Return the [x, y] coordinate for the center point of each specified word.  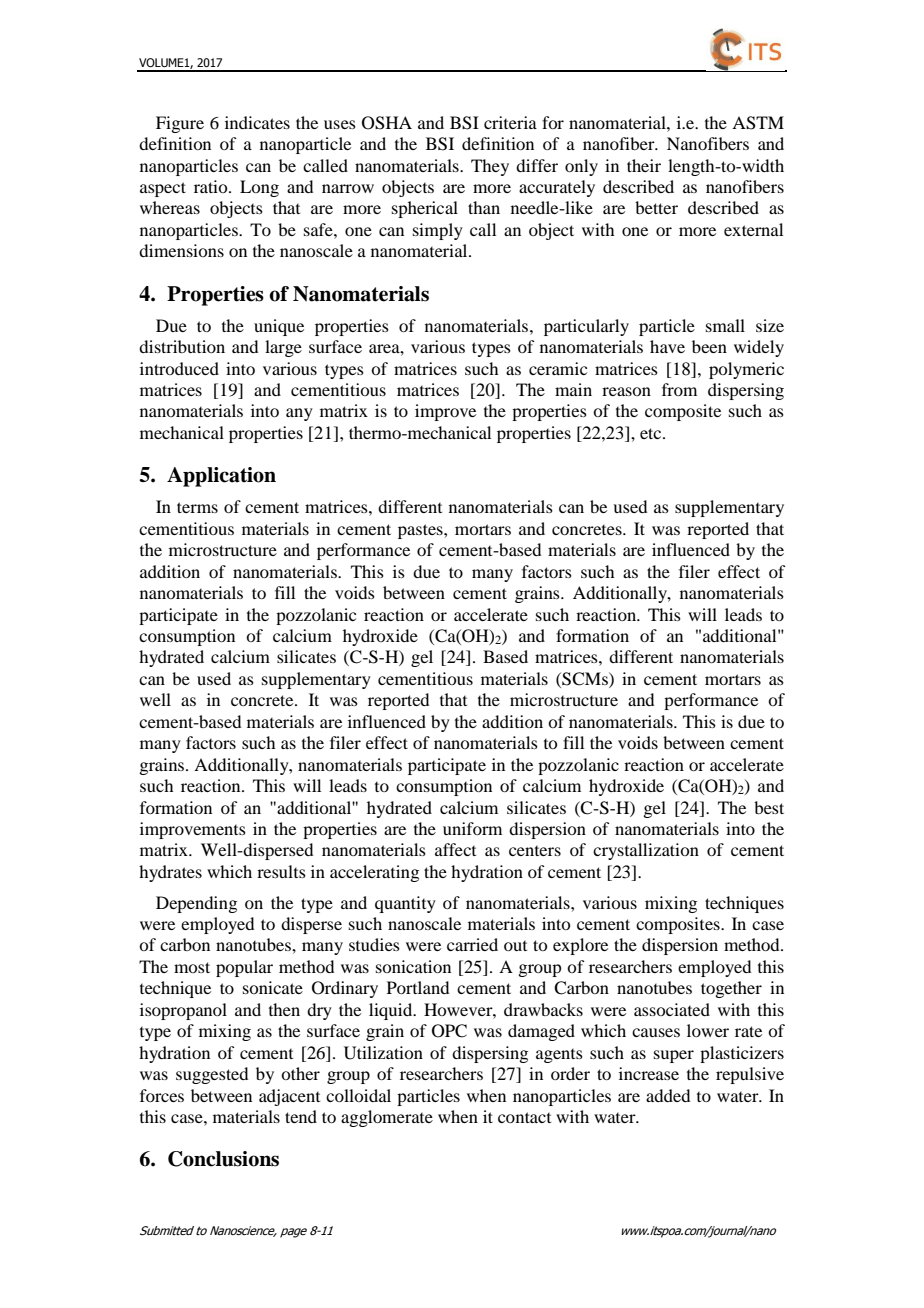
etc [652, 433]
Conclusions [223, 1159]
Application [221, 477]
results [281, 871]
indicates [257, 122]
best [769, 807]
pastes [421, 531]
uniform [472, 828]
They [490, 167]
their [644, 165]
